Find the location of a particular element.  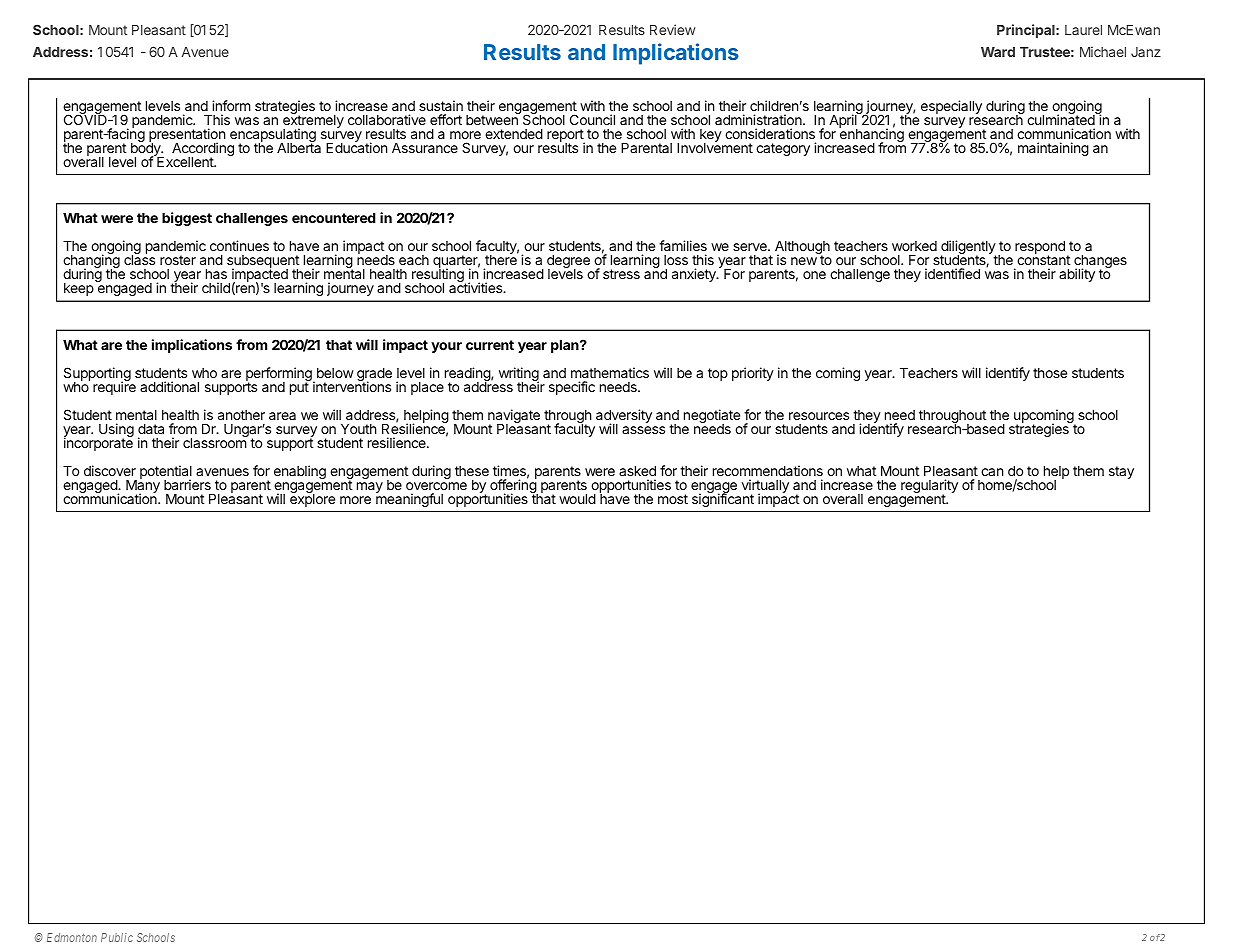

those is located at coordinates (1050, 373).
